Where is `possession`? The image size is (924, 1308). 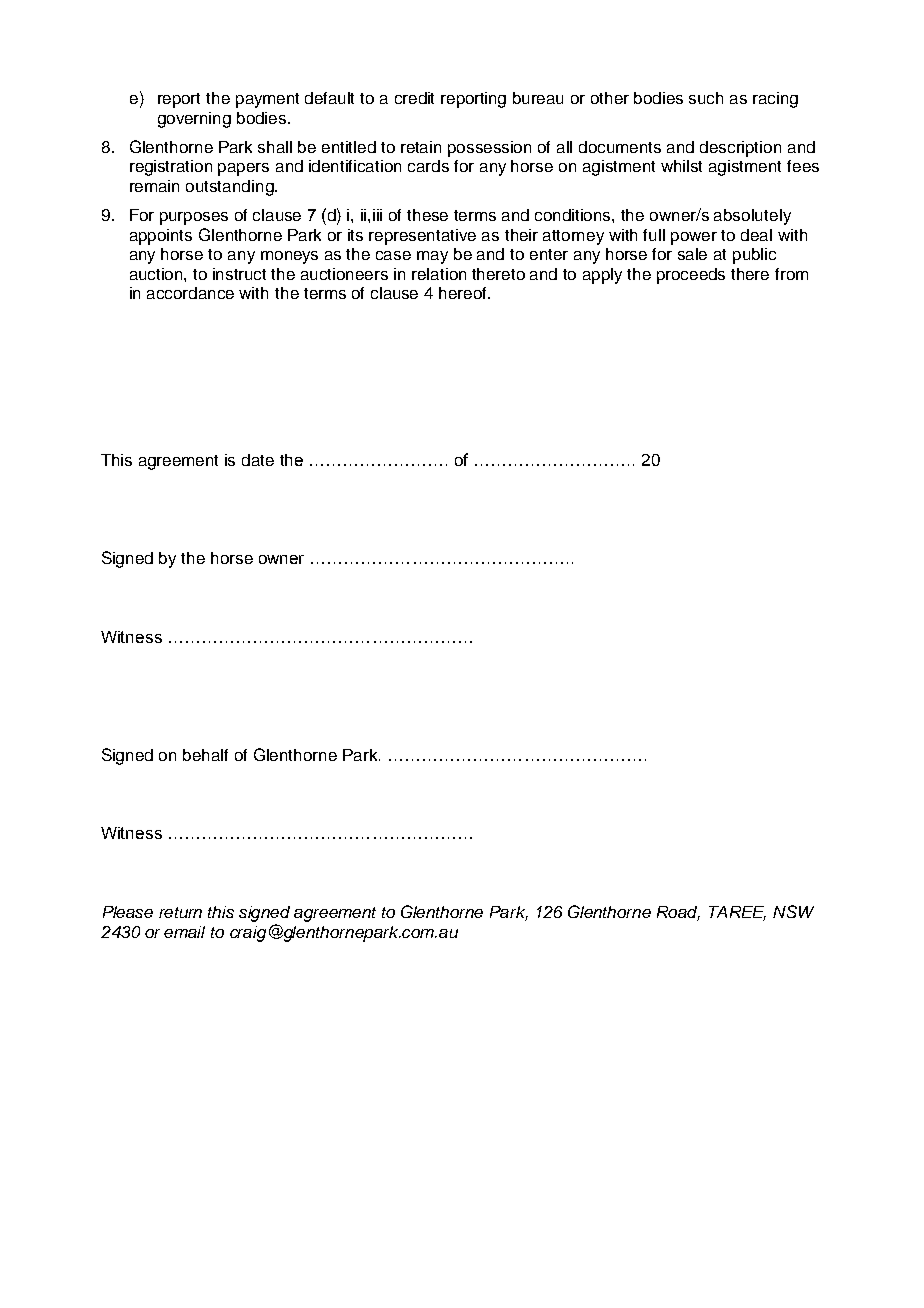 possession is located at coordinates (489, 149).
